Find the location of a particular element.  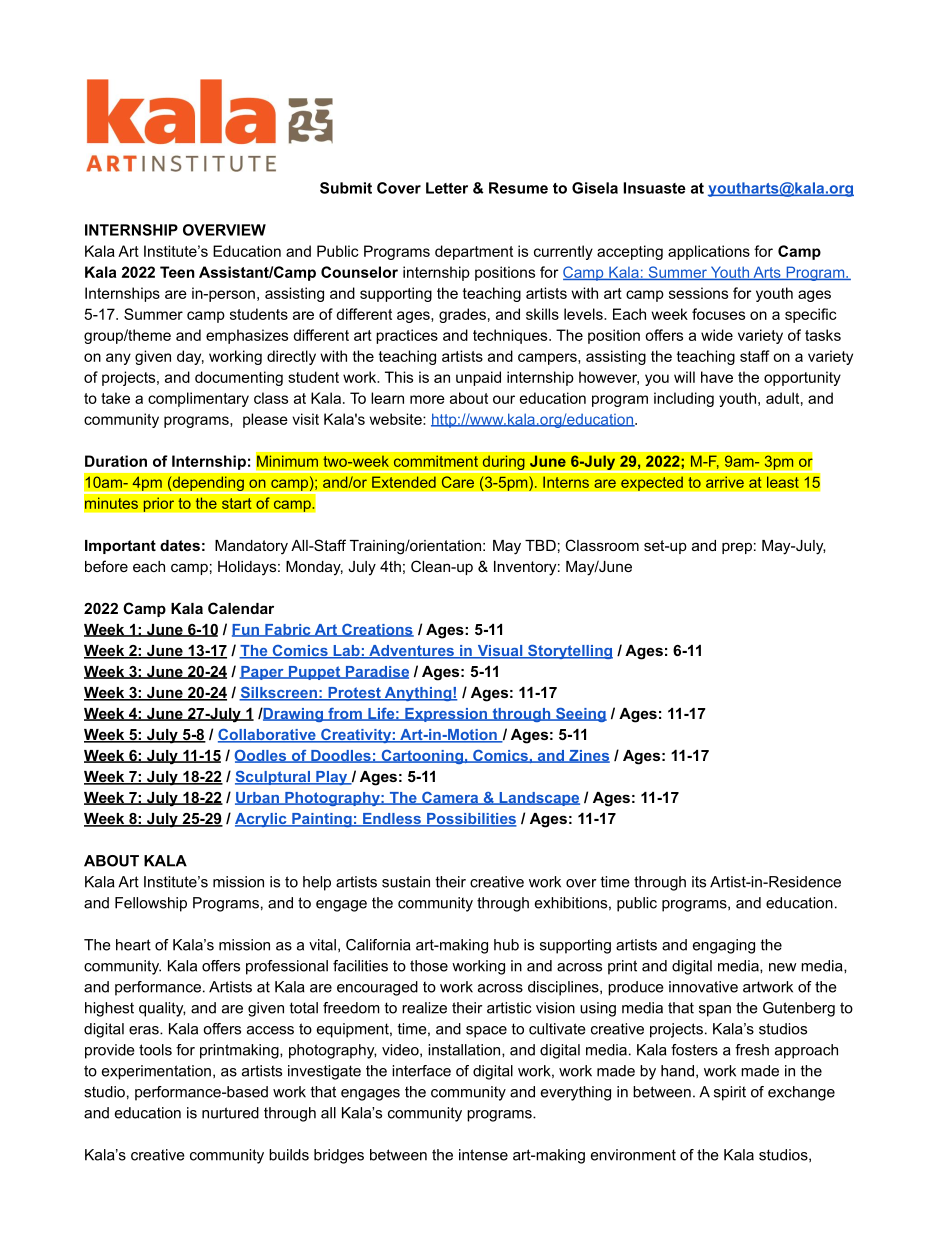

sustain is located at coordinates (406, 882).
